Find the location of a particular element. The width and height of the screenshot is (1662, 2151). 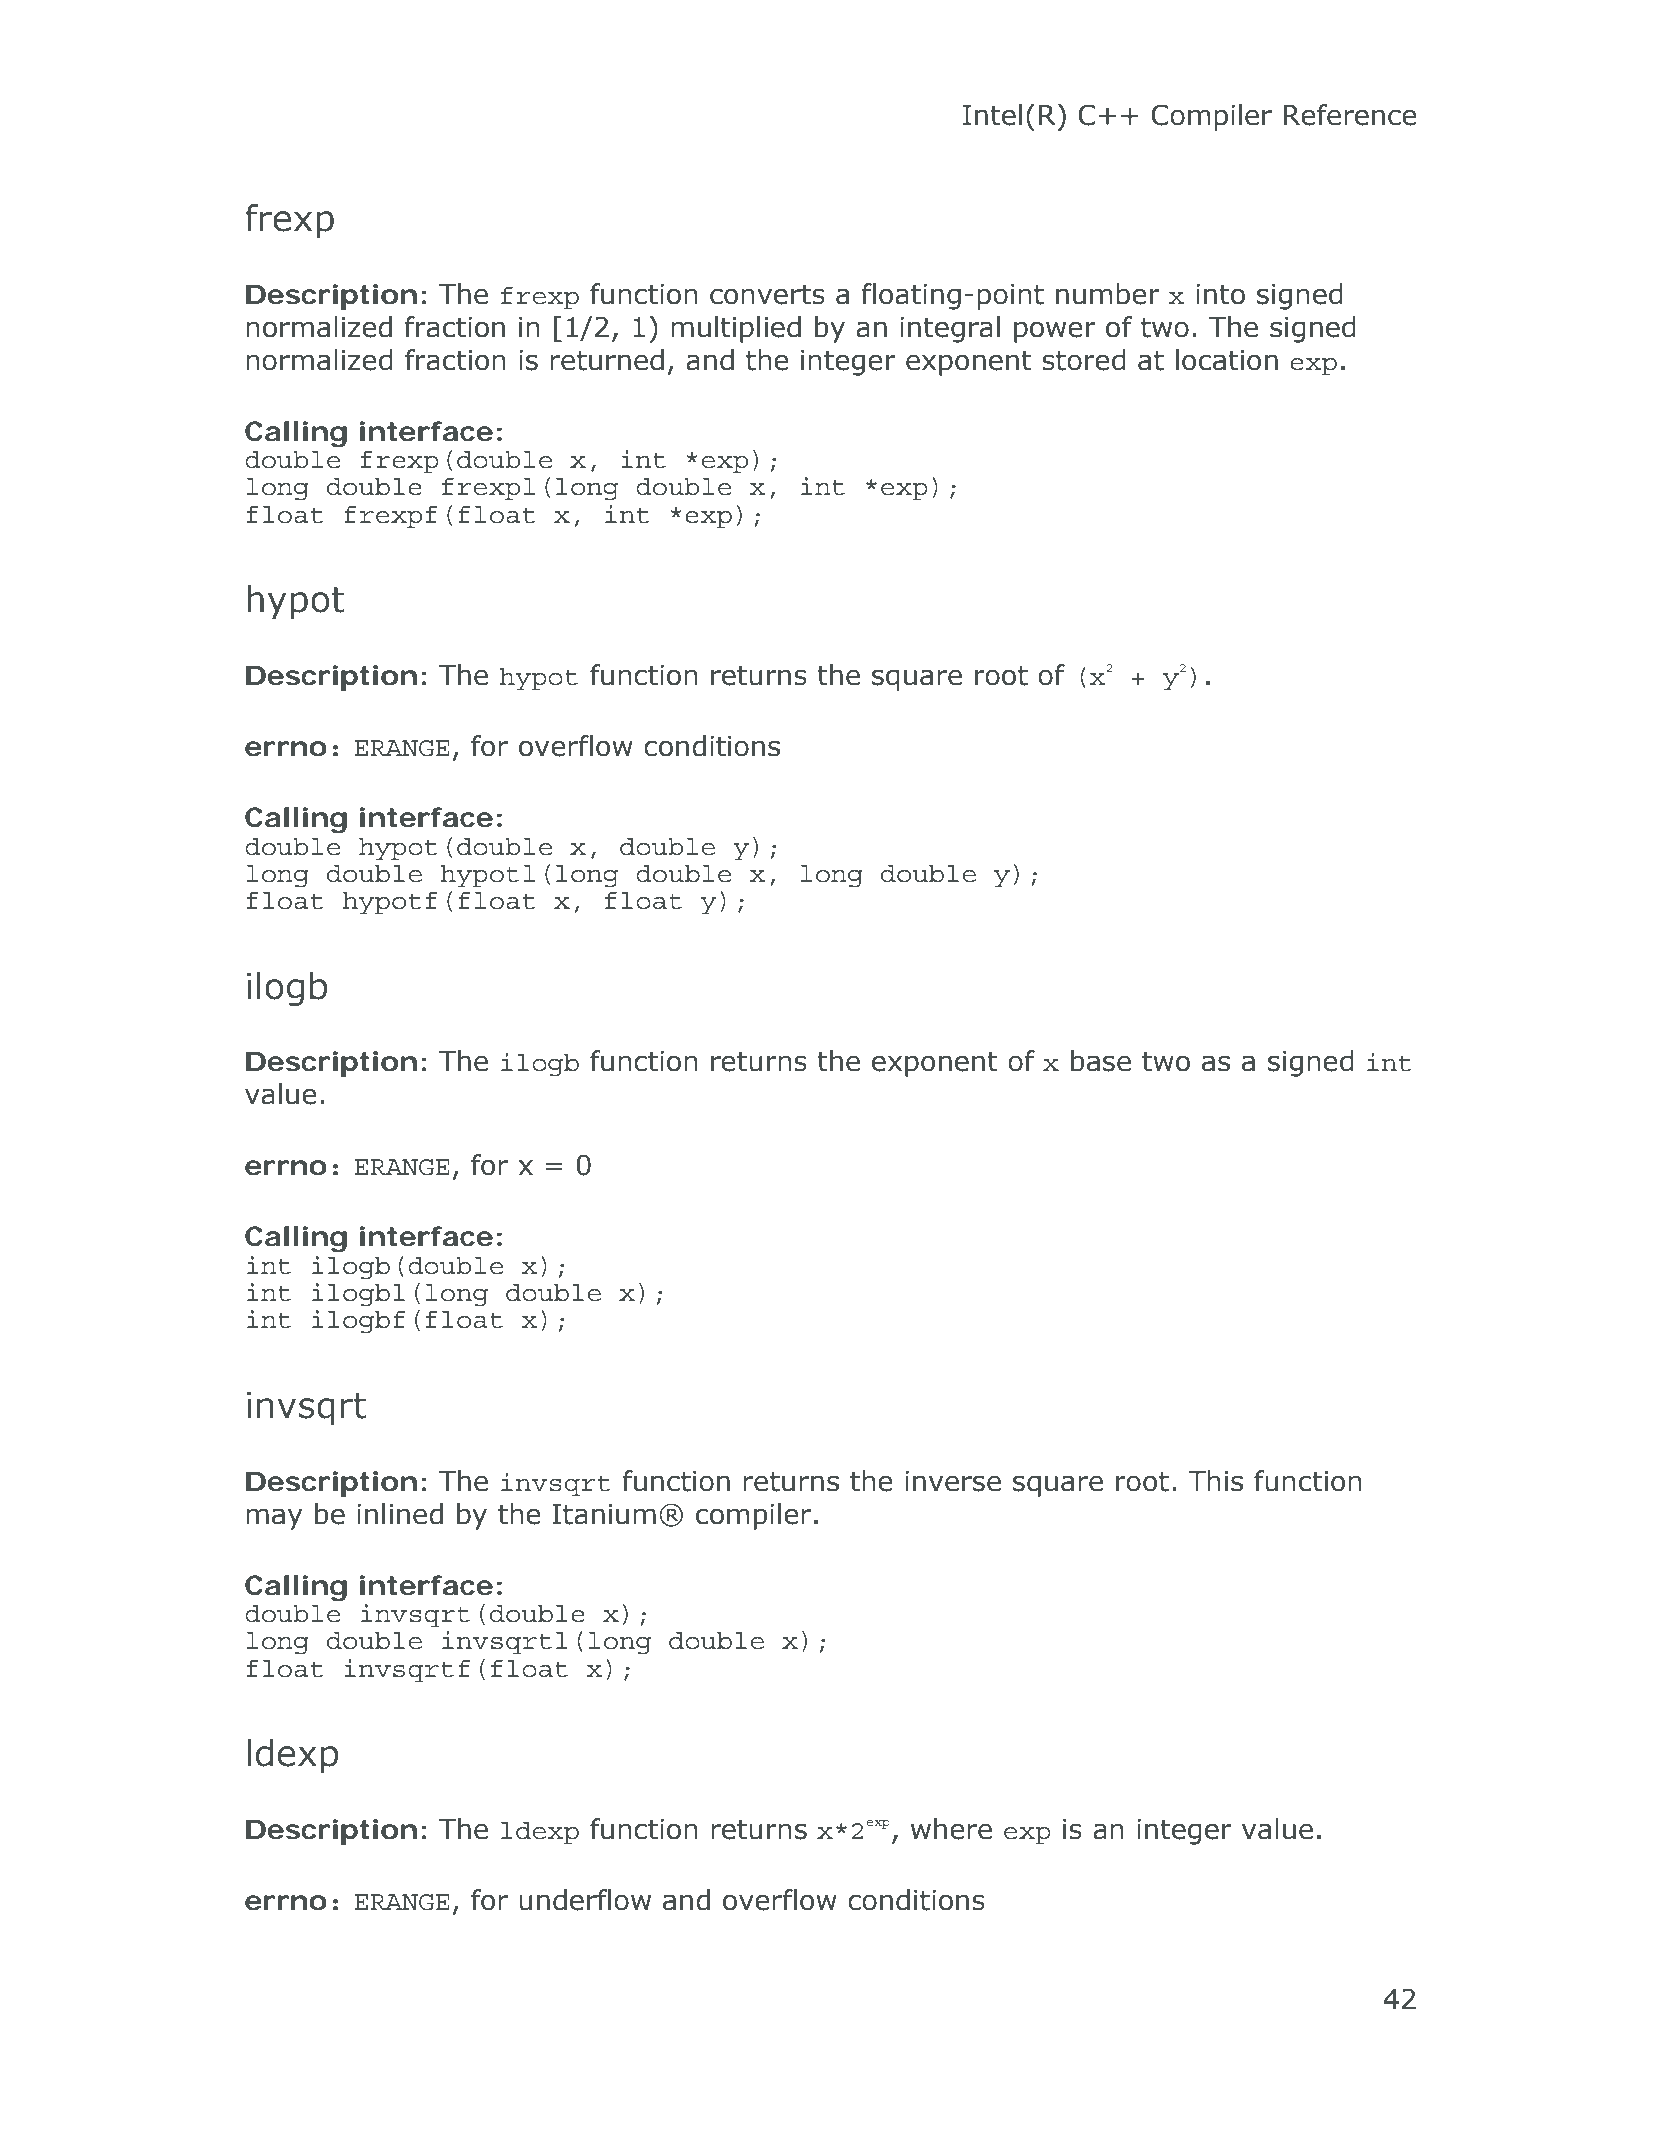

underflow is located at coordinates (585, 1900).
